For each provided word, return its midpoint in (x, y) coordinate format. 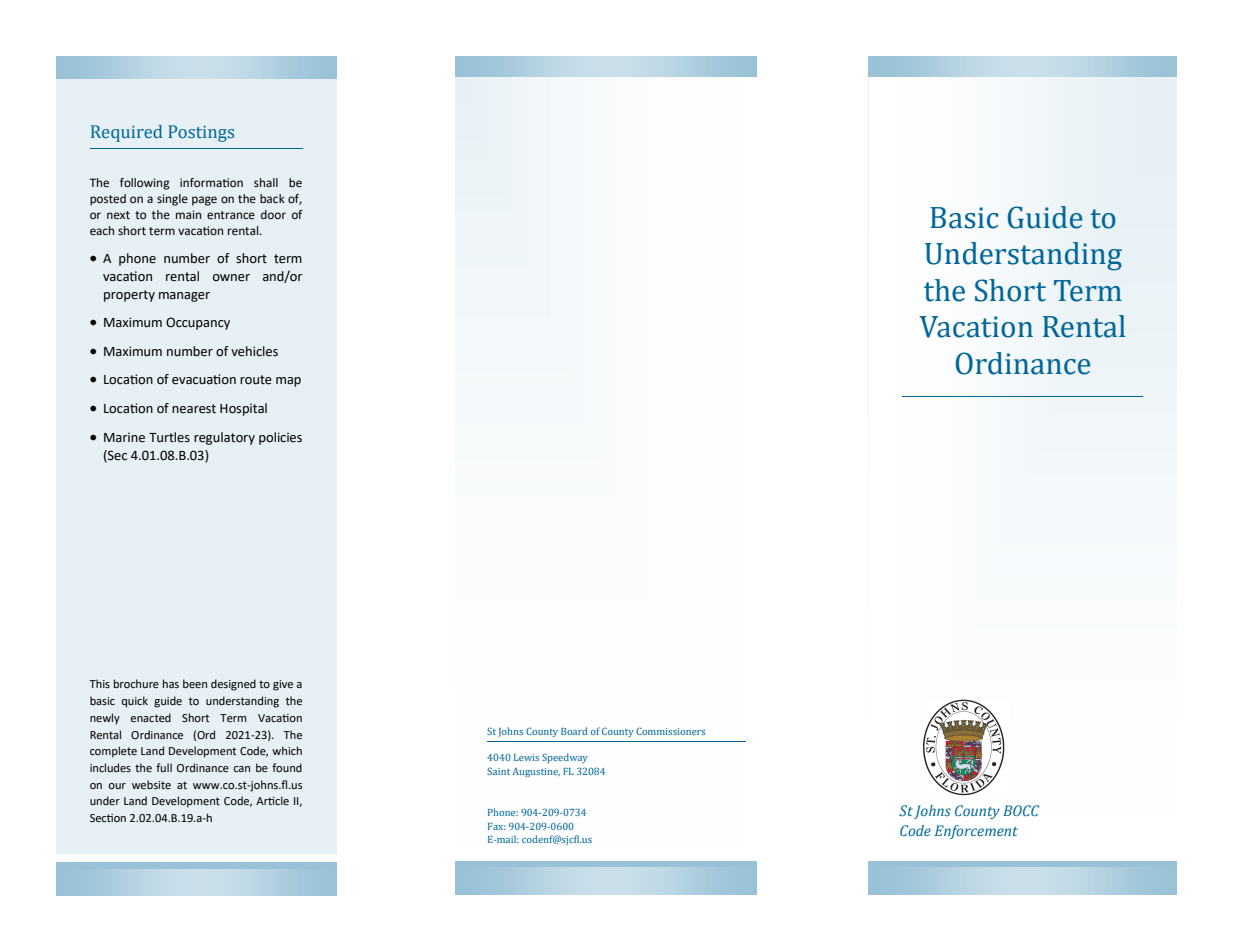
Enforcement (976, 832)
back (272, 198)
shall (266, 182)
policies (280, 438)
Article (272, 800)
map (288, 382)
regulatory (224, 438)
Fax (497, 826)
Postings (201, 133)
